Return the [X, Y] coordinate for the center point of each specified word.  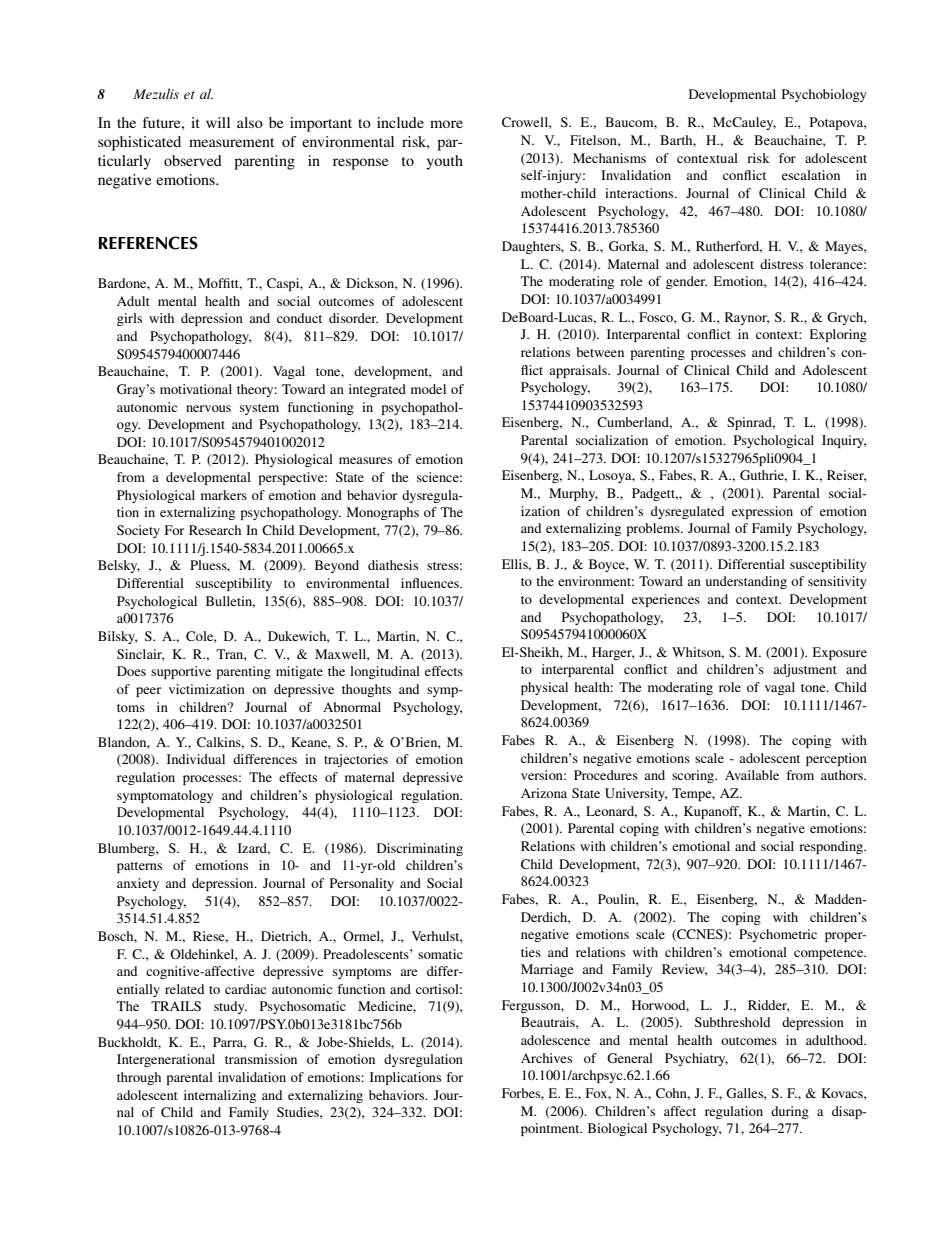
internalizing [220, 1096]
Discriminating [420, 849]
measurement [231, 142]
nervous [208, 408]
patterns [139, 867]
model [428, 389]
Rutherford [729, 247]
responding [832, 847]
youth [444, 162]
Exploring [838, 335]
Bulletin [230, 602]
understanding [746, 582]
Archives [546, 1058]
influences [431, 583]
